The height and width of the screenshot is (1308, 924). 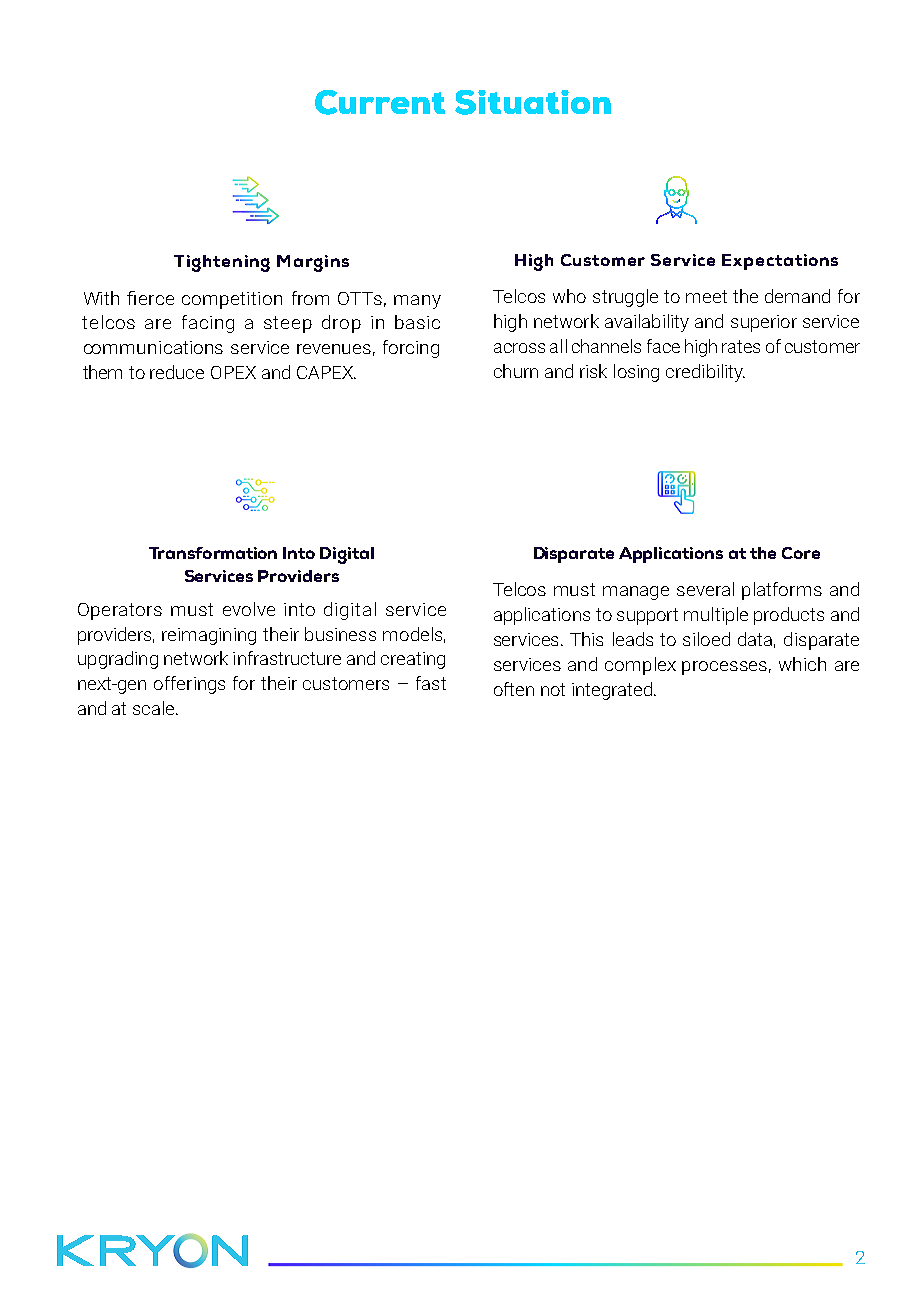 What do you see at coordinates (222, 263) in the screenshot?
I see `Tightening` at bounding box center [222, 263].
